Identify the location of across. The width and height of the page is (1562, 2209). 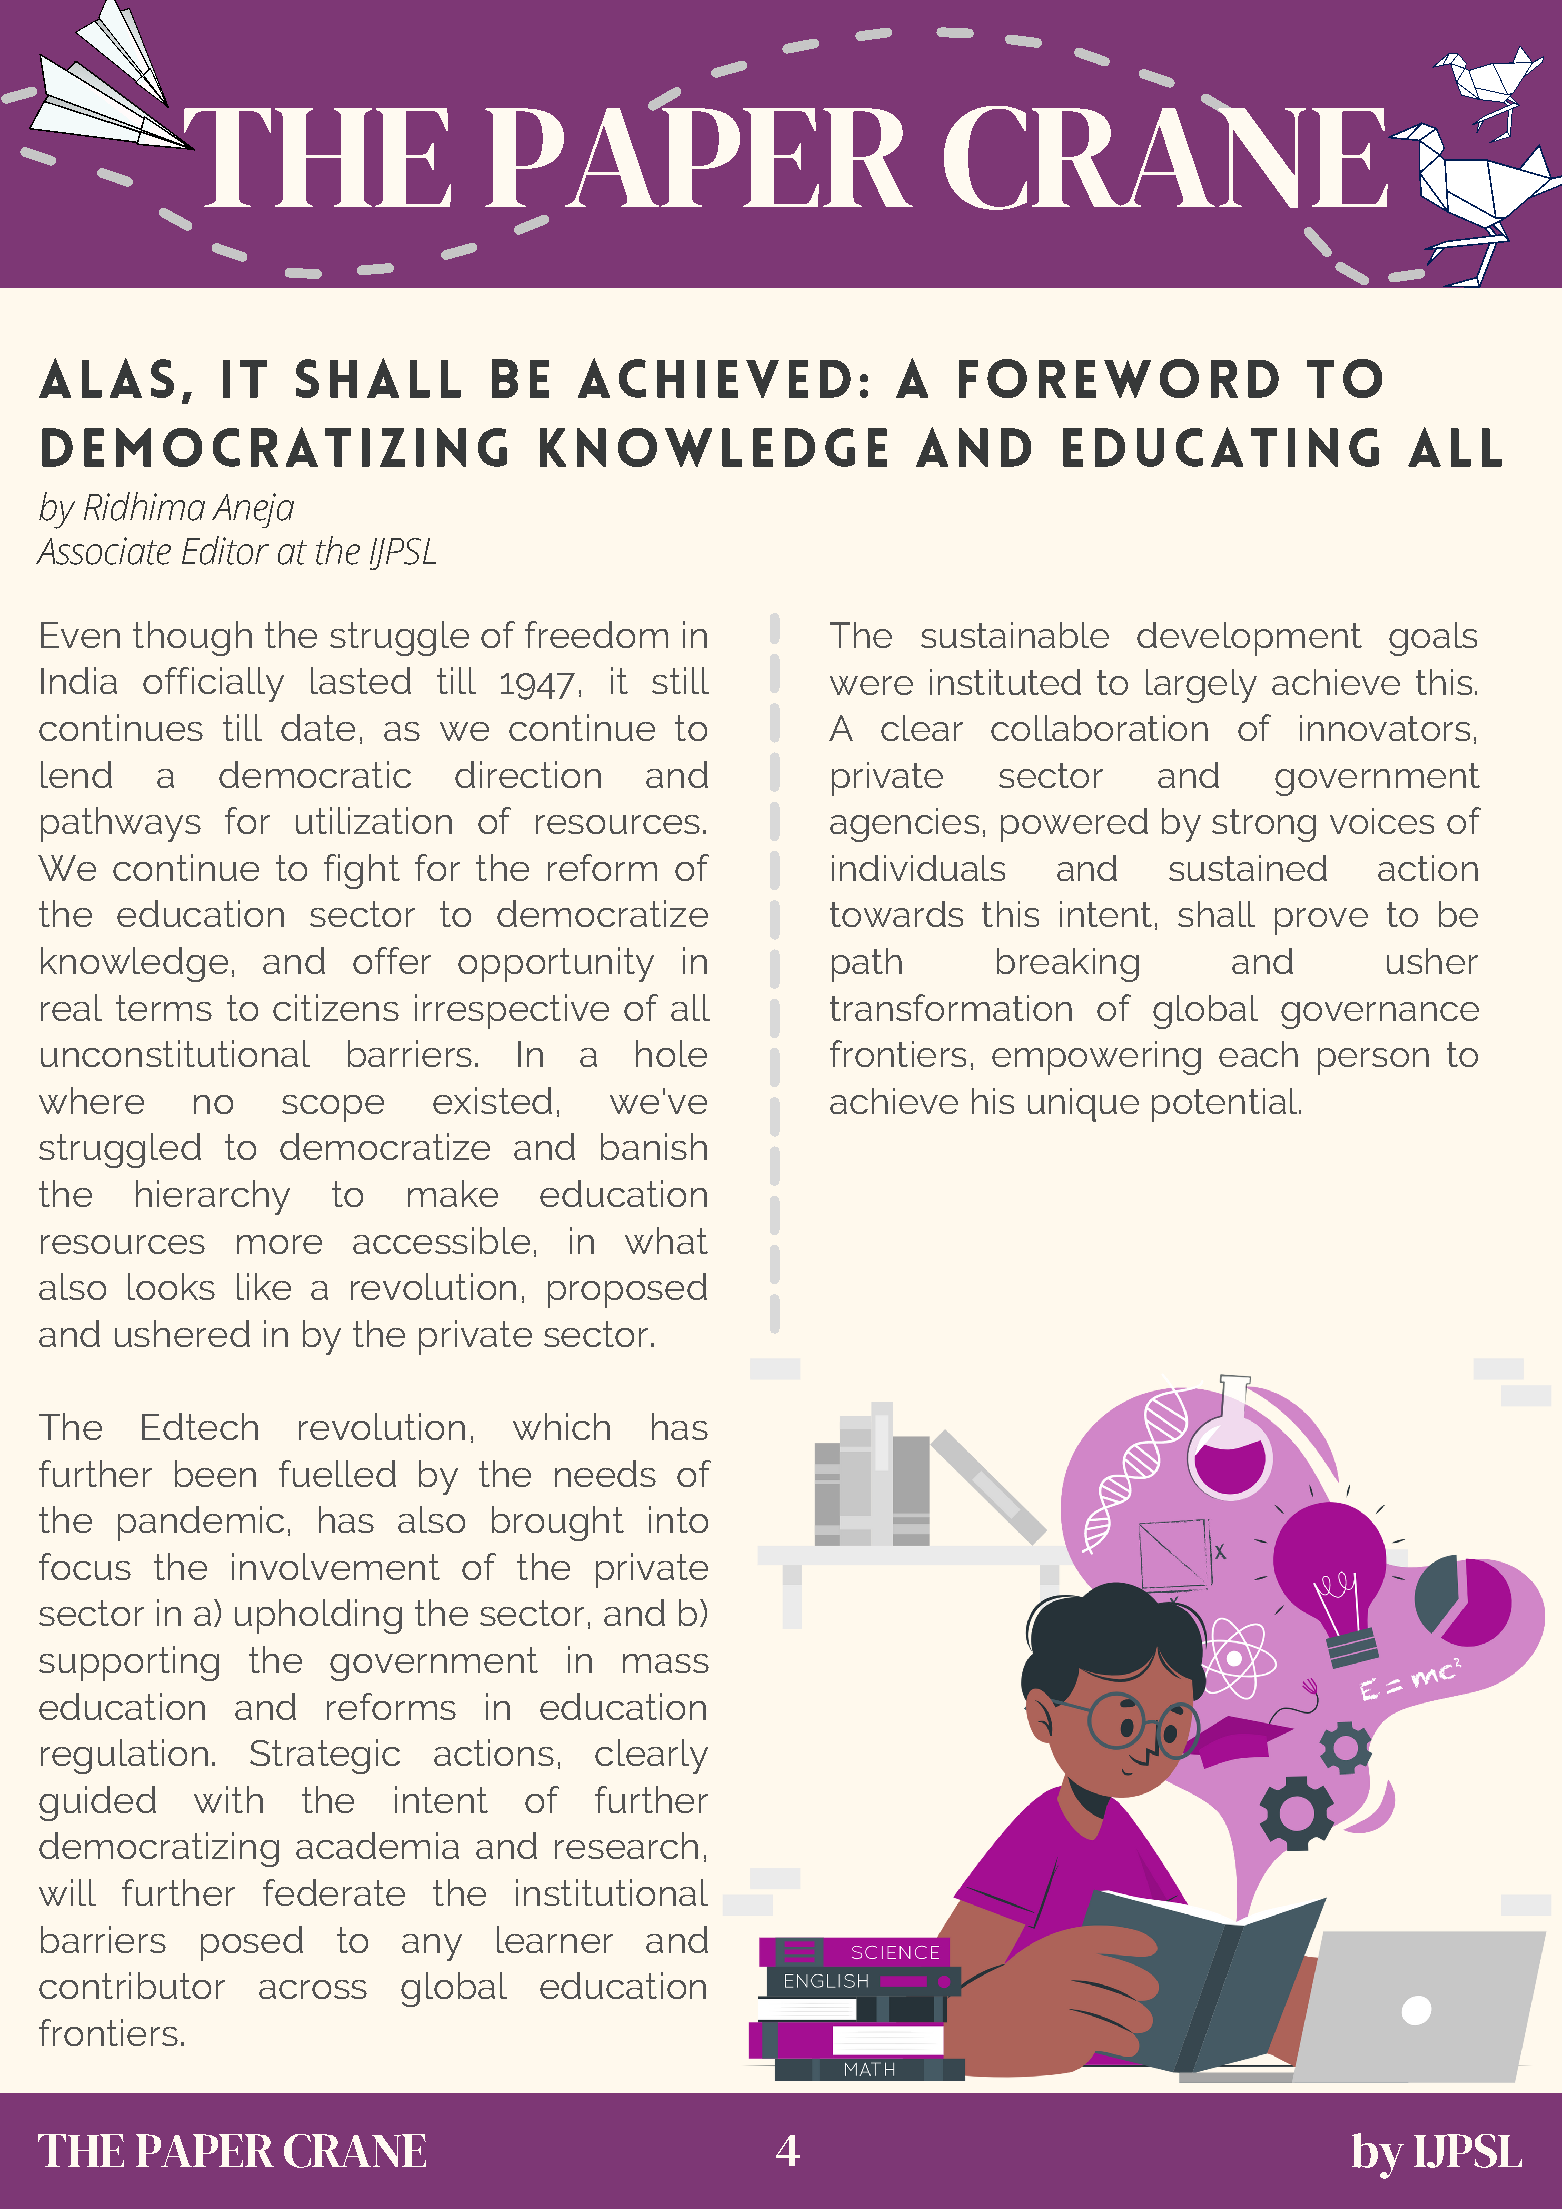
(313, 1989).
